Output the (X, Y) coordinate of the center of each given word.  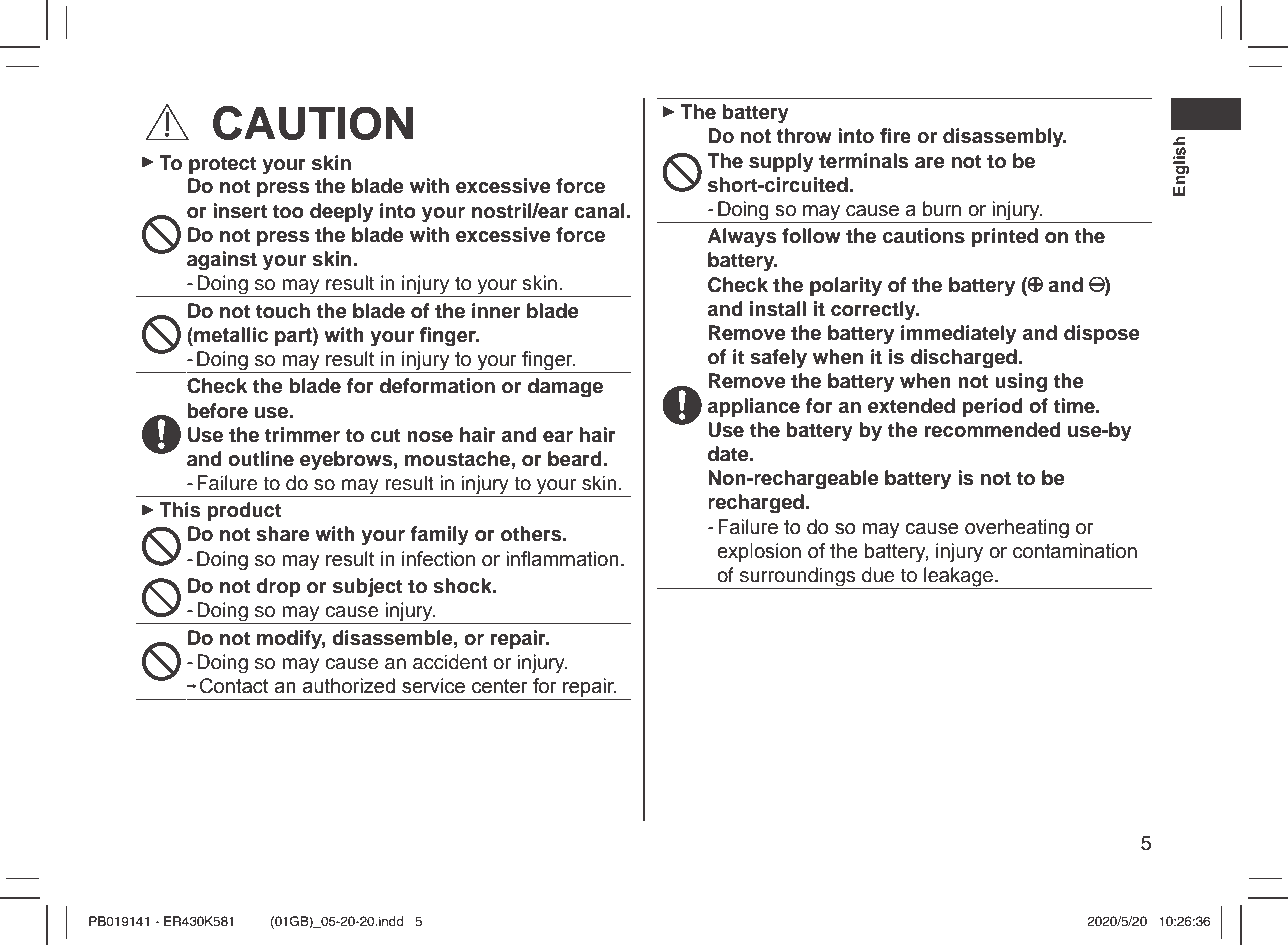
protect (223, 165)
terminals (863, 161)
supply (781, 163)
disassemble (393, 638)
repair (519, 639)
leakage (958, 578)
